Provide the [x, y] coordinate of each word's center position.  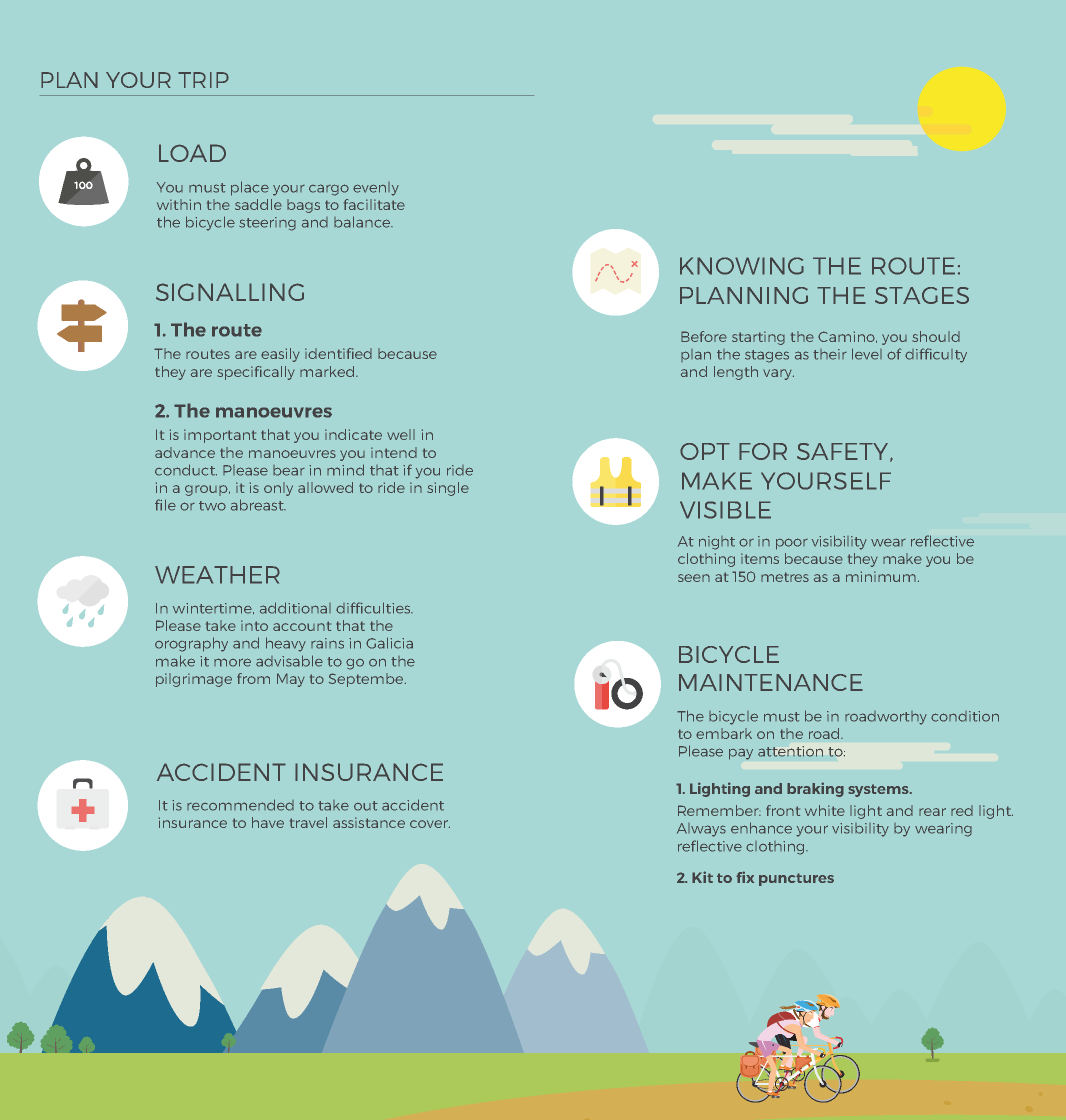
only [278, 489]
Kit [702, 877]
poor [792, 544]
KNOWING [742, 266]
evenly [376, 189]
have [268, 822]
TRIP [203, 80]
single [448, 489]
